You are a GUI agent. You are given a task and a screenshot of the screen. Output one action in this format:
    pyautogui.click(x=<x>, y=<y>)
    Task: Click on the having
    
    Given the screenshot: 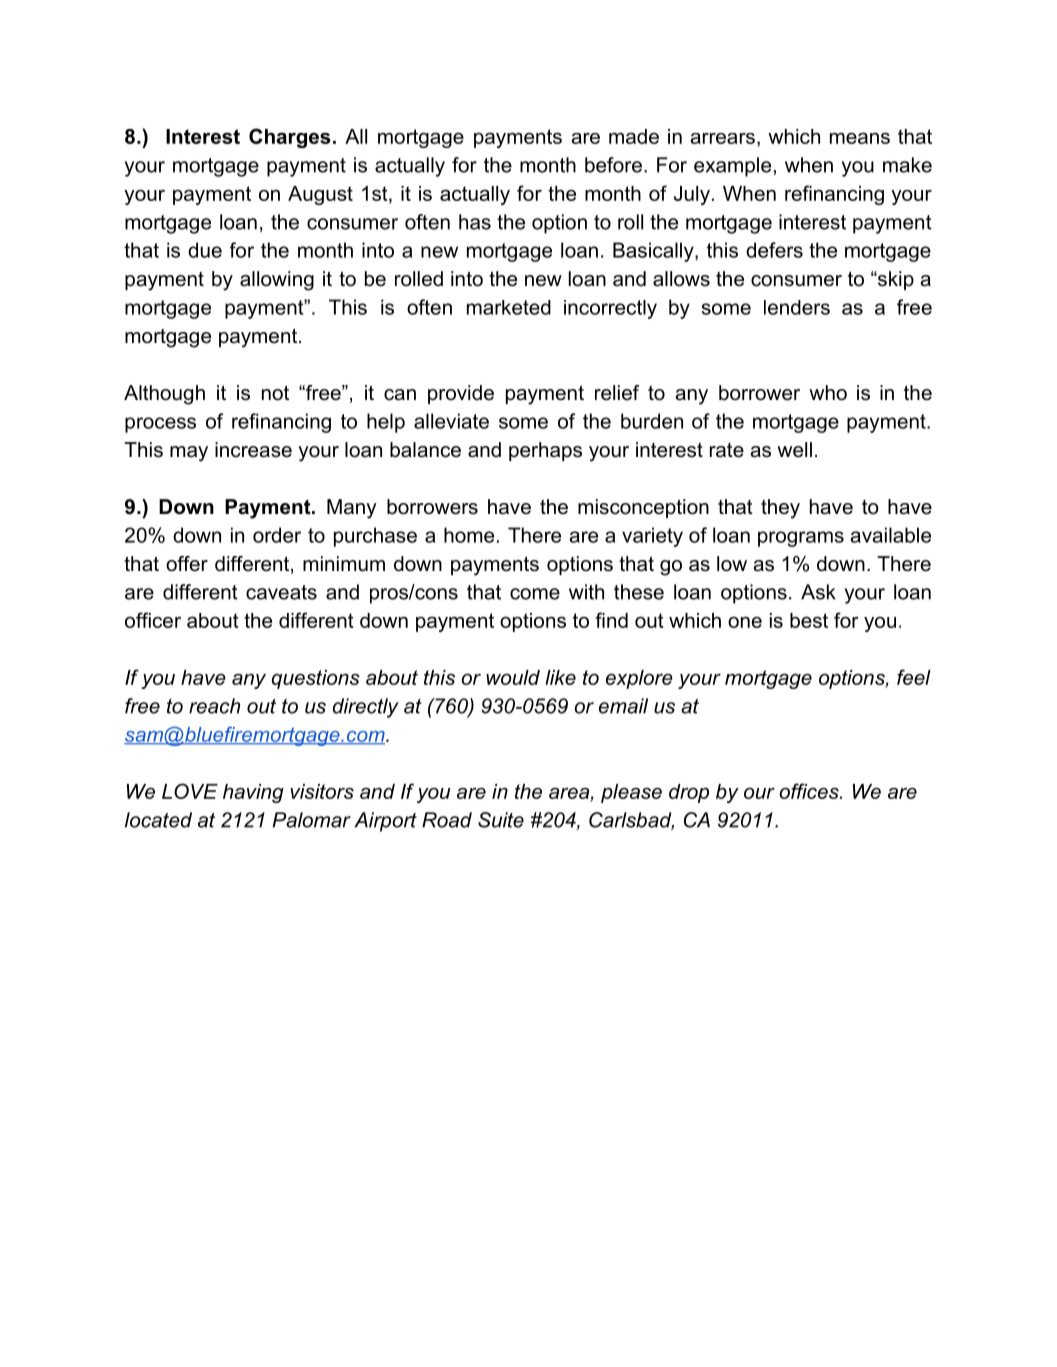 What is the action you would take?
    pyautogui.click(x=253, y=793)
